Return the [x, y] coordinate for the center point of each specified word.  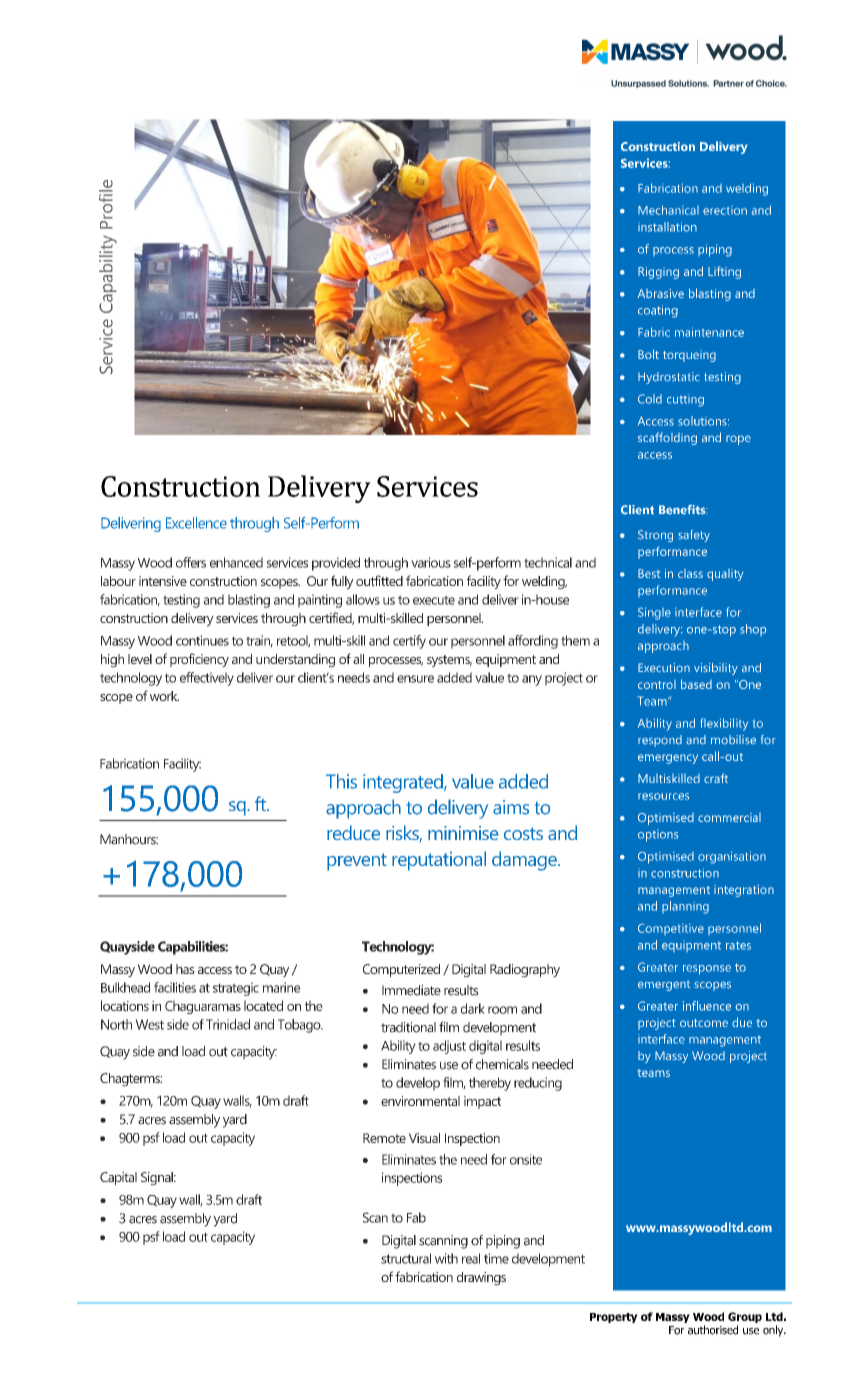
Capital [118, 1178]
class [690, 573]
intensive [163, 581]
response [707, 970]
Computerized [401, 970]
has [185, 969]
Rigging [658, 273]
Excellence [196, 523]
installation [667, 227]
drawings [481, 1279]
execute [434, 600]
